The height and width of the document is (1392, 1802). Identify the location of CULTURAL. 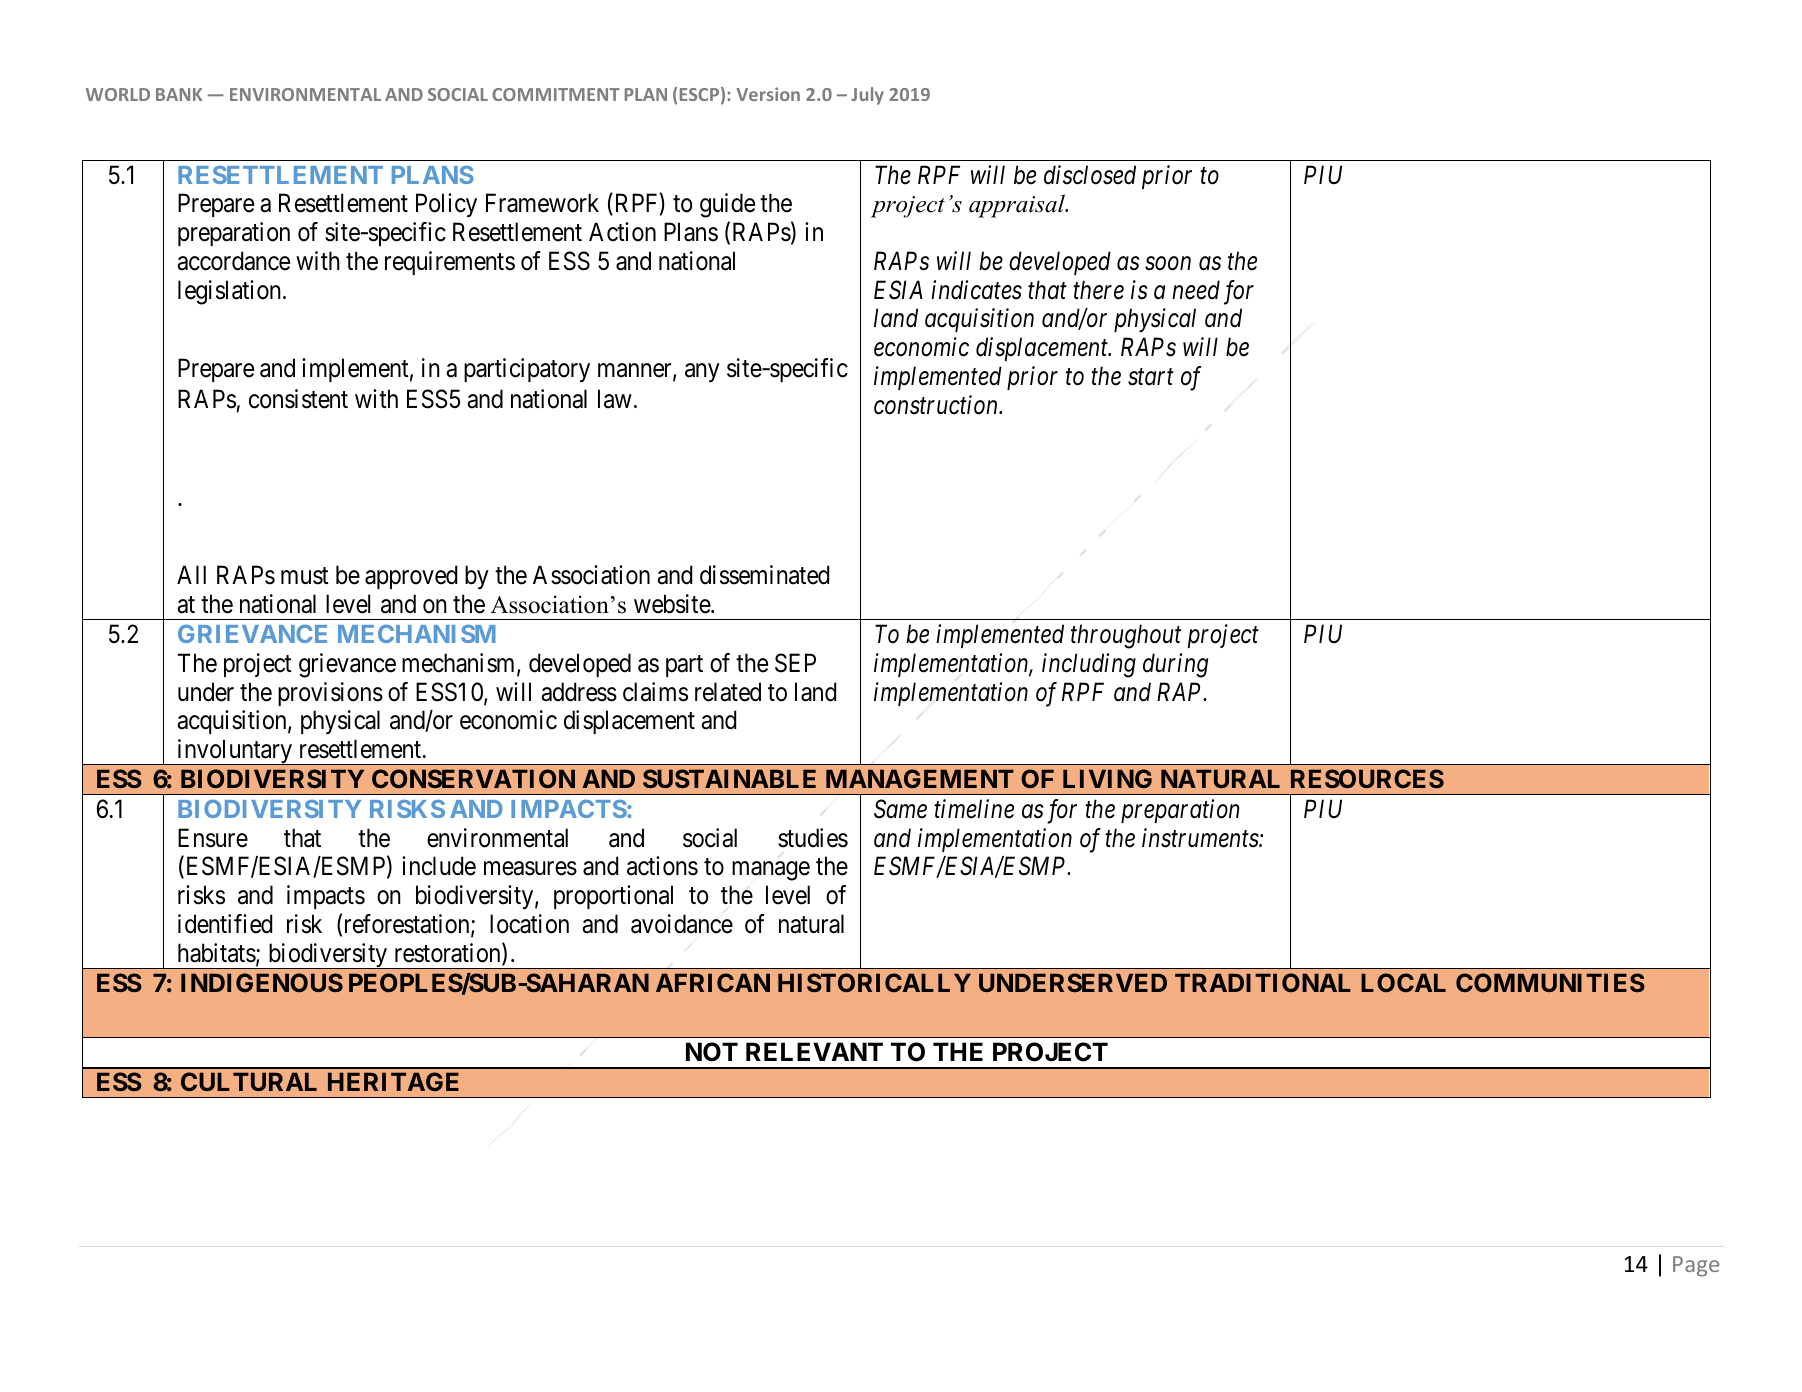
(249, 1081).
